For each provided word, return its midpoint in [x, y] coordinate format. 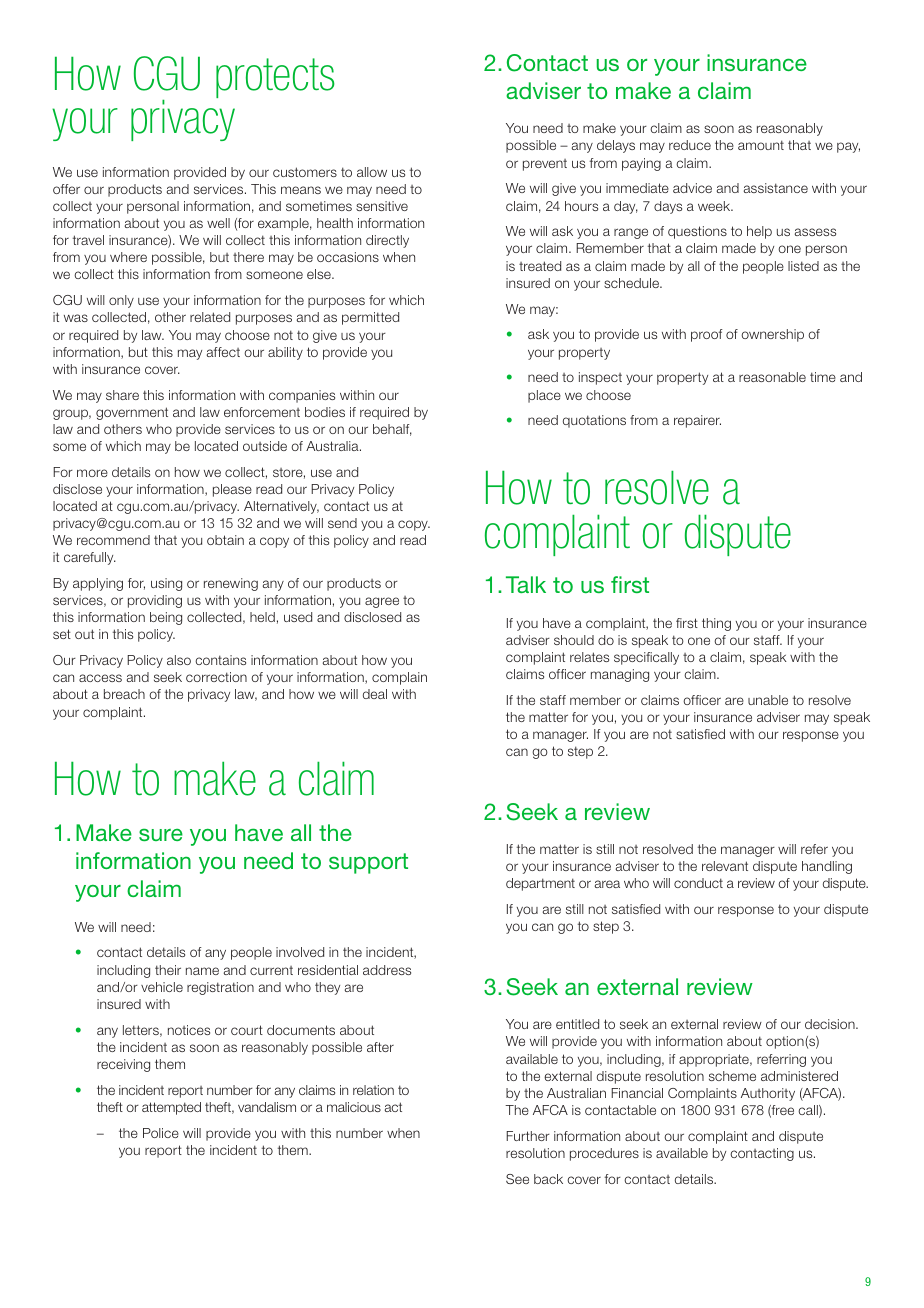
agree [382, 602]
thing [716, 624]
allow [372, 172]
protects [275, 78]
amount [761, 145]
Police [161, 1133]
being [166, 618]
